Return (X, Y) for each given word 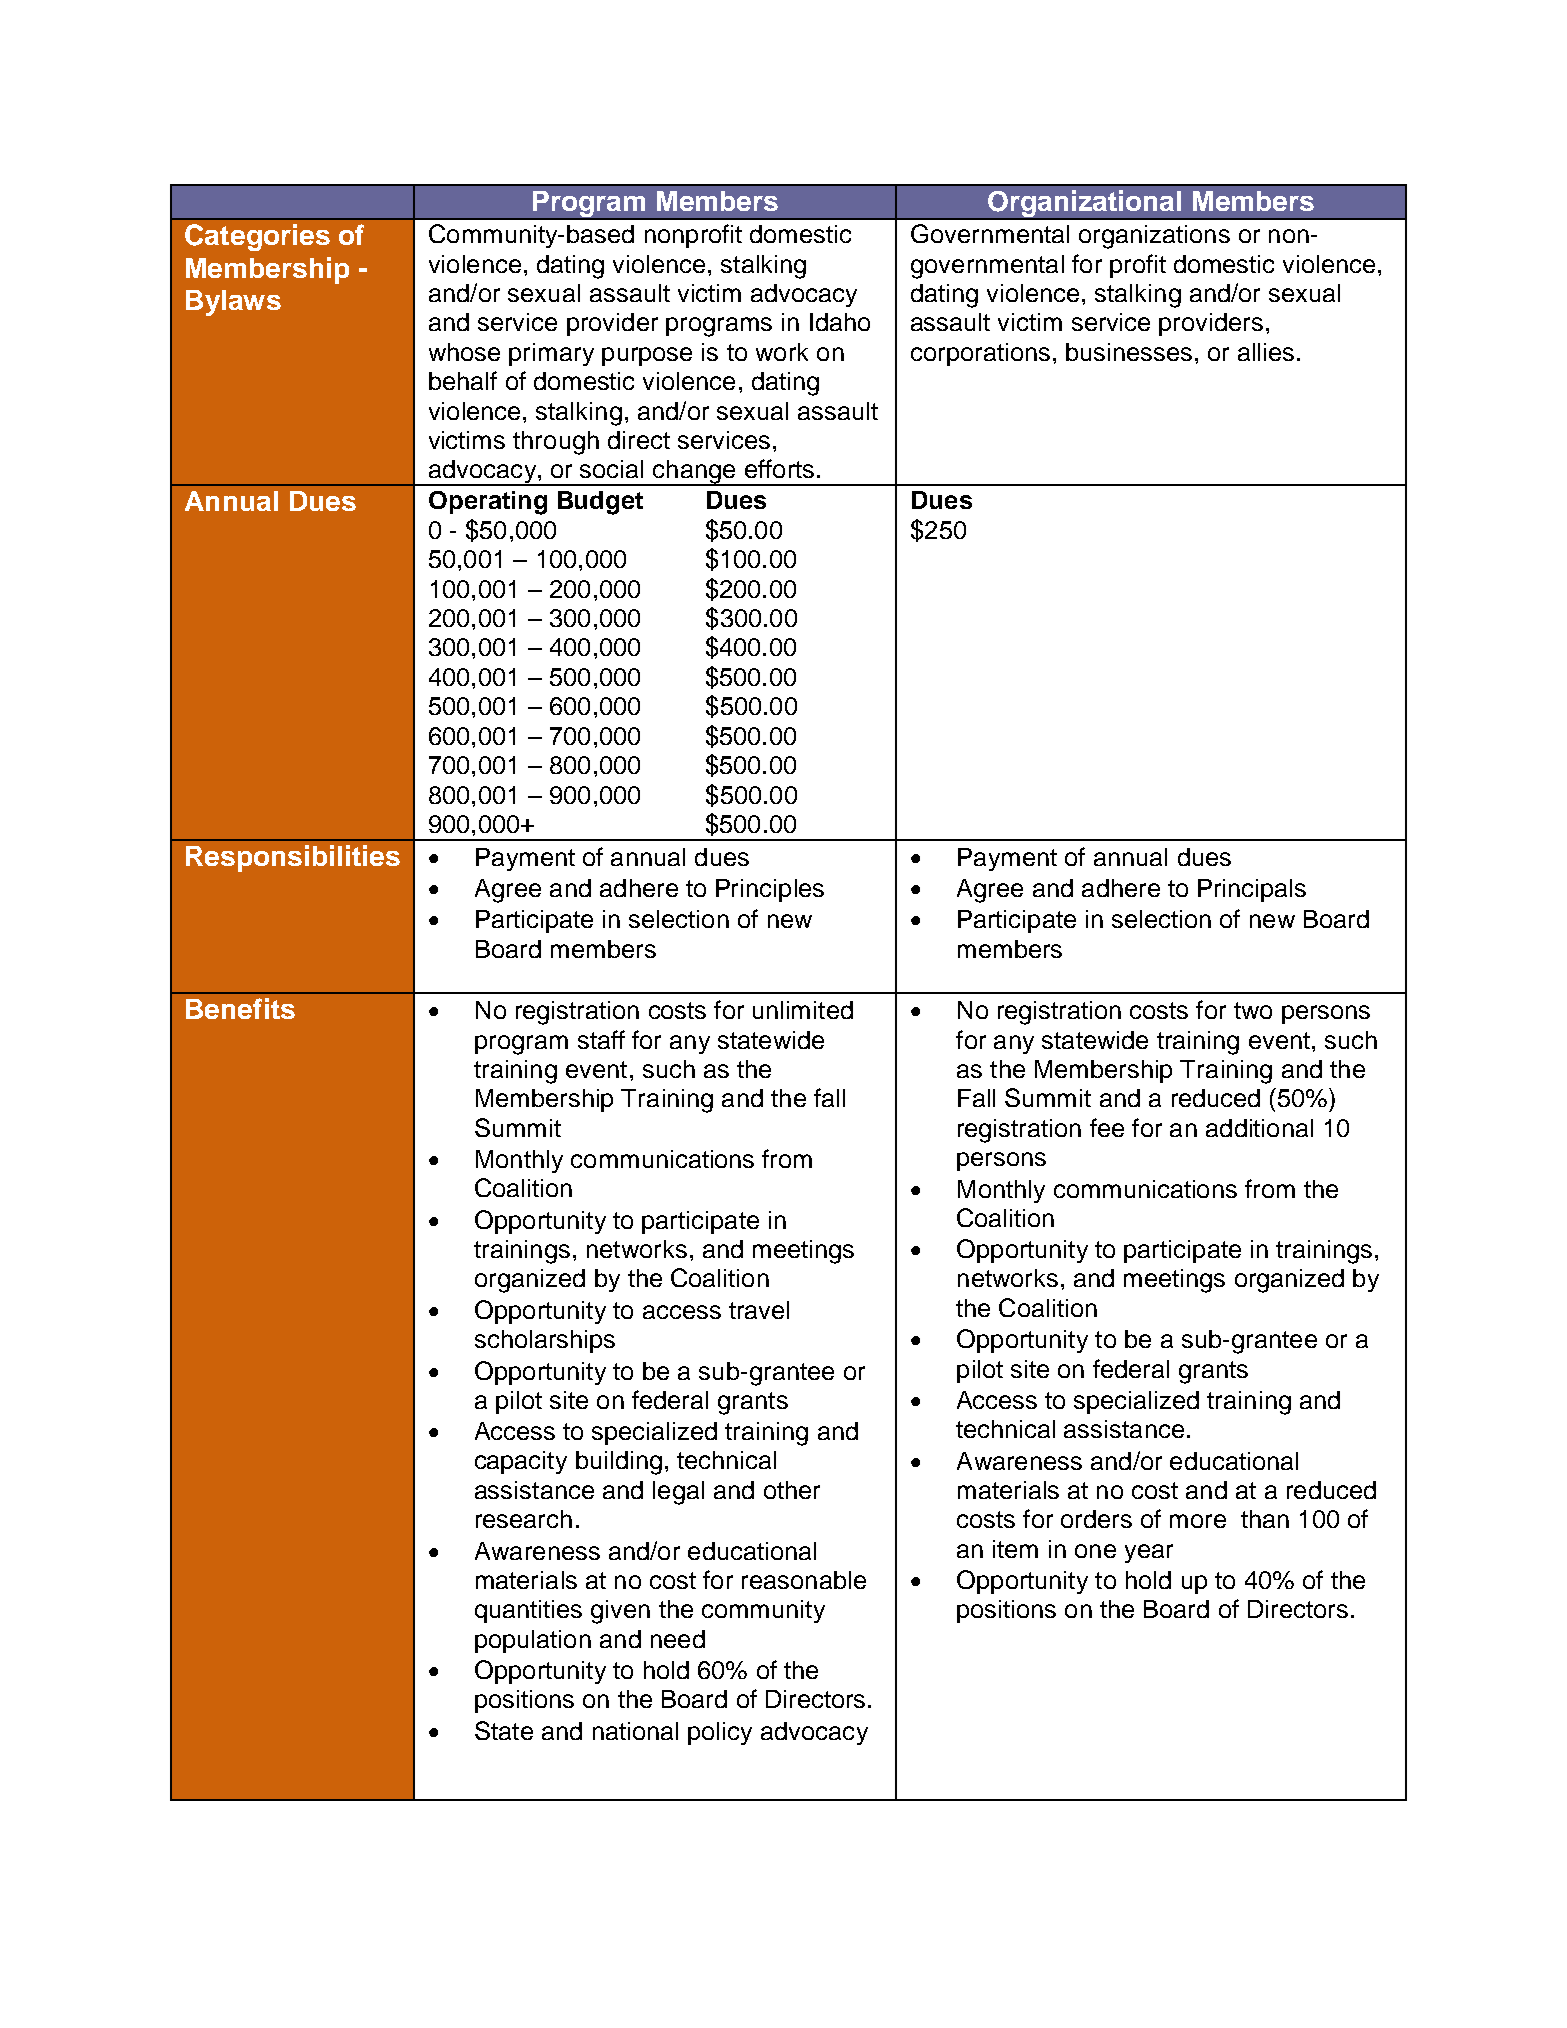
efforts (779, 468)
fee (1107, 1127)
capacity (521, 1462)
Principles (770, 890)
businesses (1129, 352)
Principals (1252, 890)
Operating (488, 503)
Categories (257, 237)
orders (1096, 1519)
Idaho (840, 322)
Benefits (240, 1008)
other (792, 1490)
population (533, 1641)
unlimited (803, 1010)
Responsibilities (293, 858)
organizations (1154, 237)
